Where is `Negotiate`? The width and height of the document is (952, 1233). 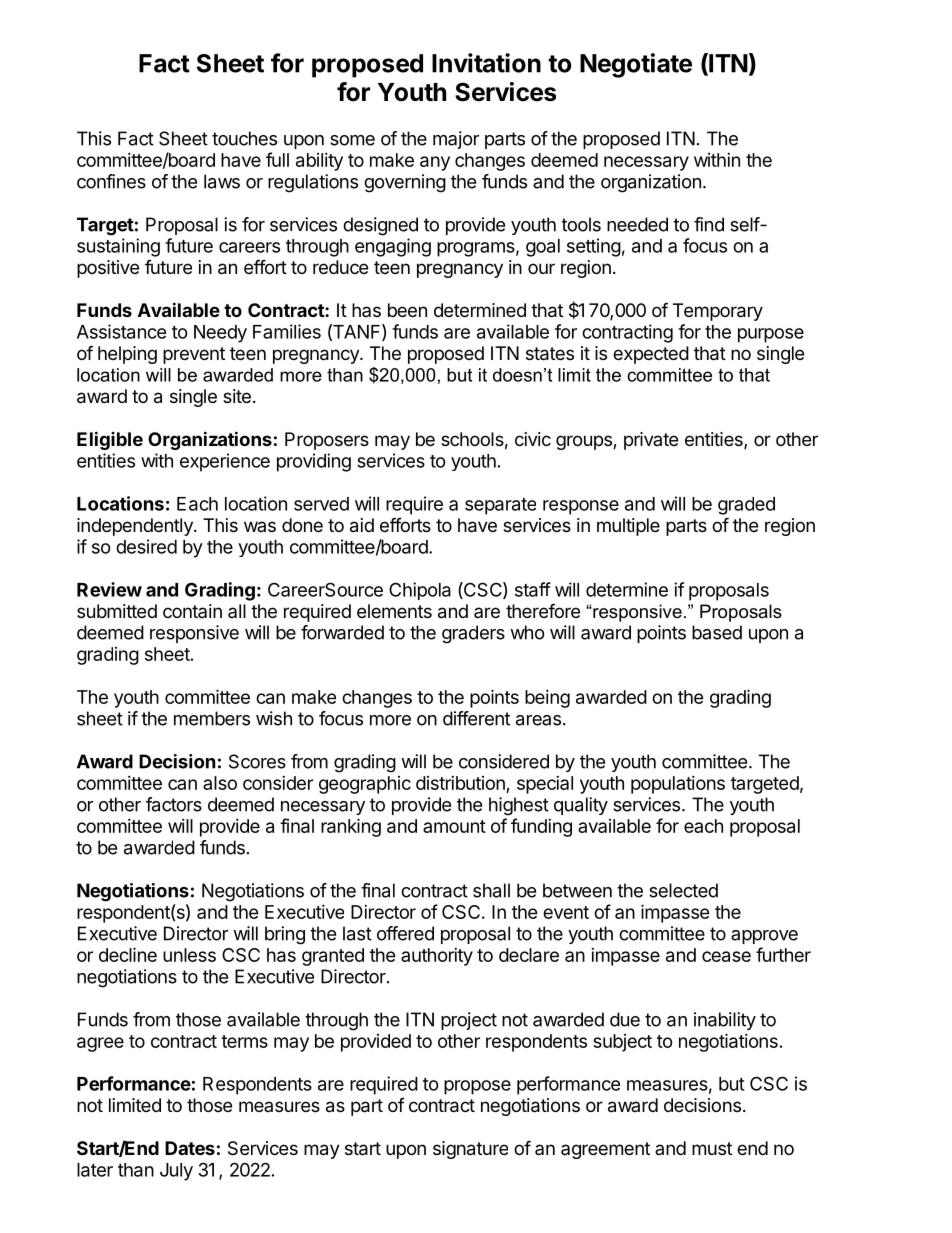
Negotiate is located at coordinates (636, 65).
